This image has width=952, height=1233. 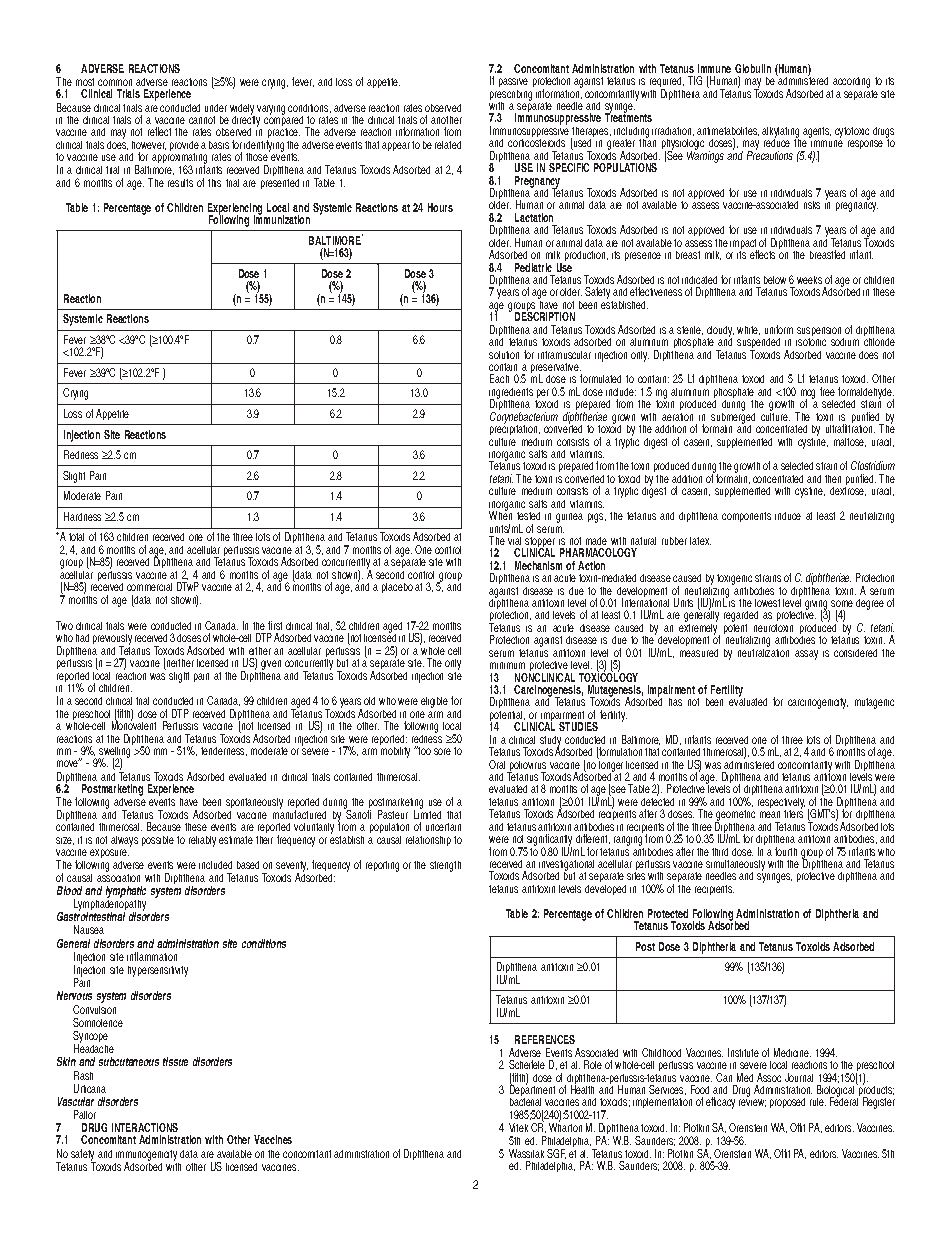 What do you see at coordinates (525, 1102) in the image?
I see `bacterial` at bounding box center [525, 1102].
